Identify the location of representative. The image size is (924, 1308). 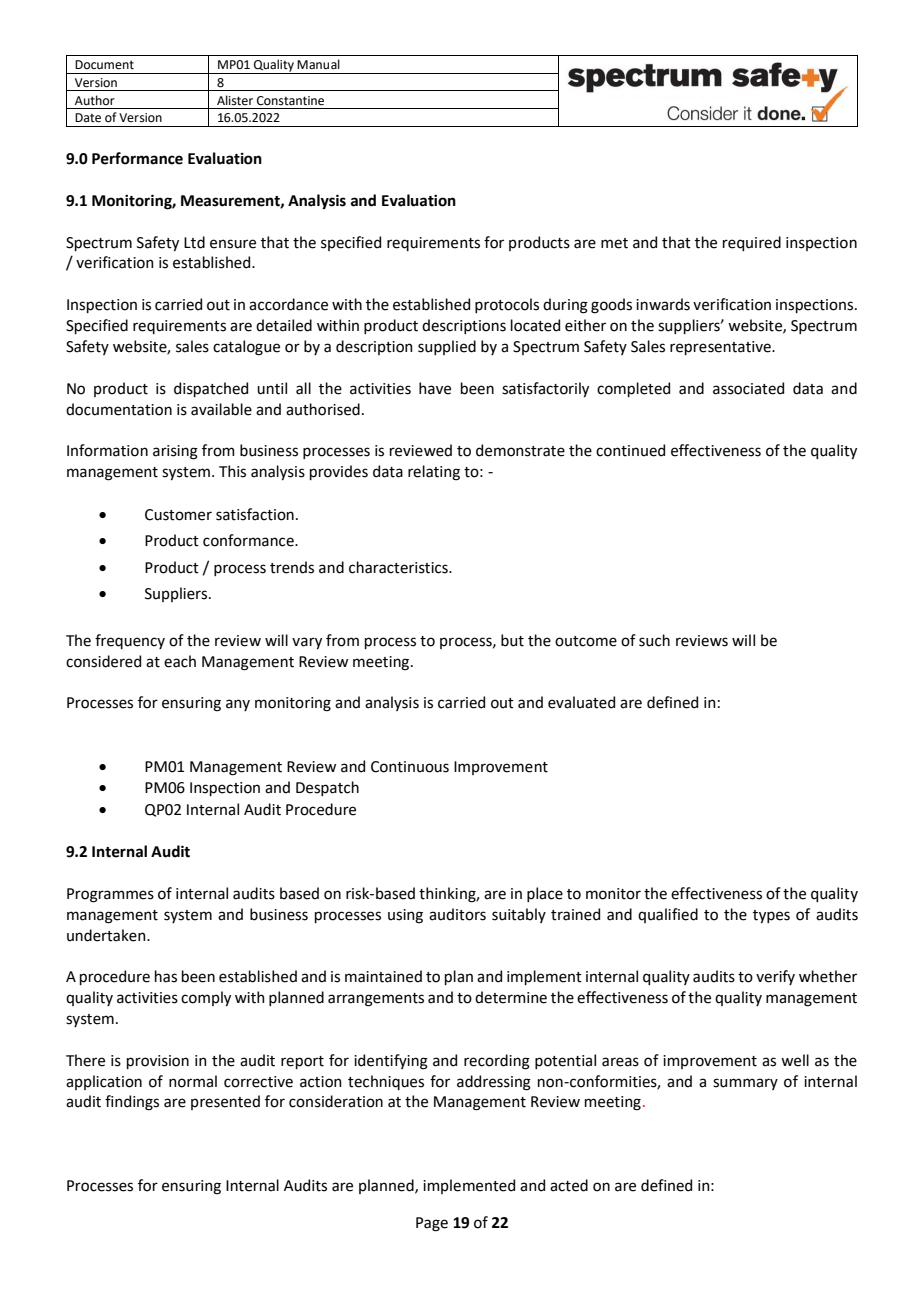
(721, 348).
